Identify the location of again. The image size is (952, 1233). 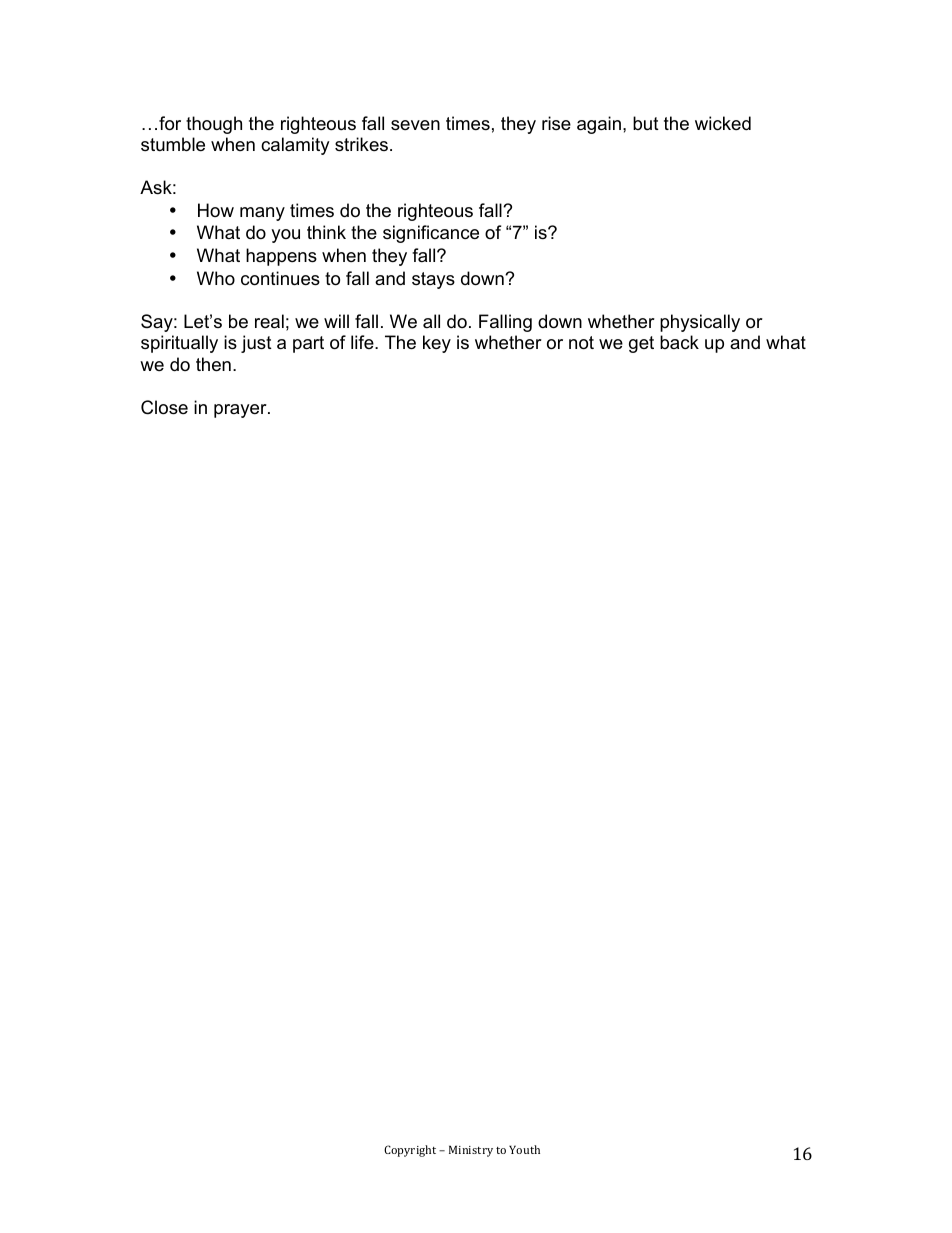
(599, 125).
